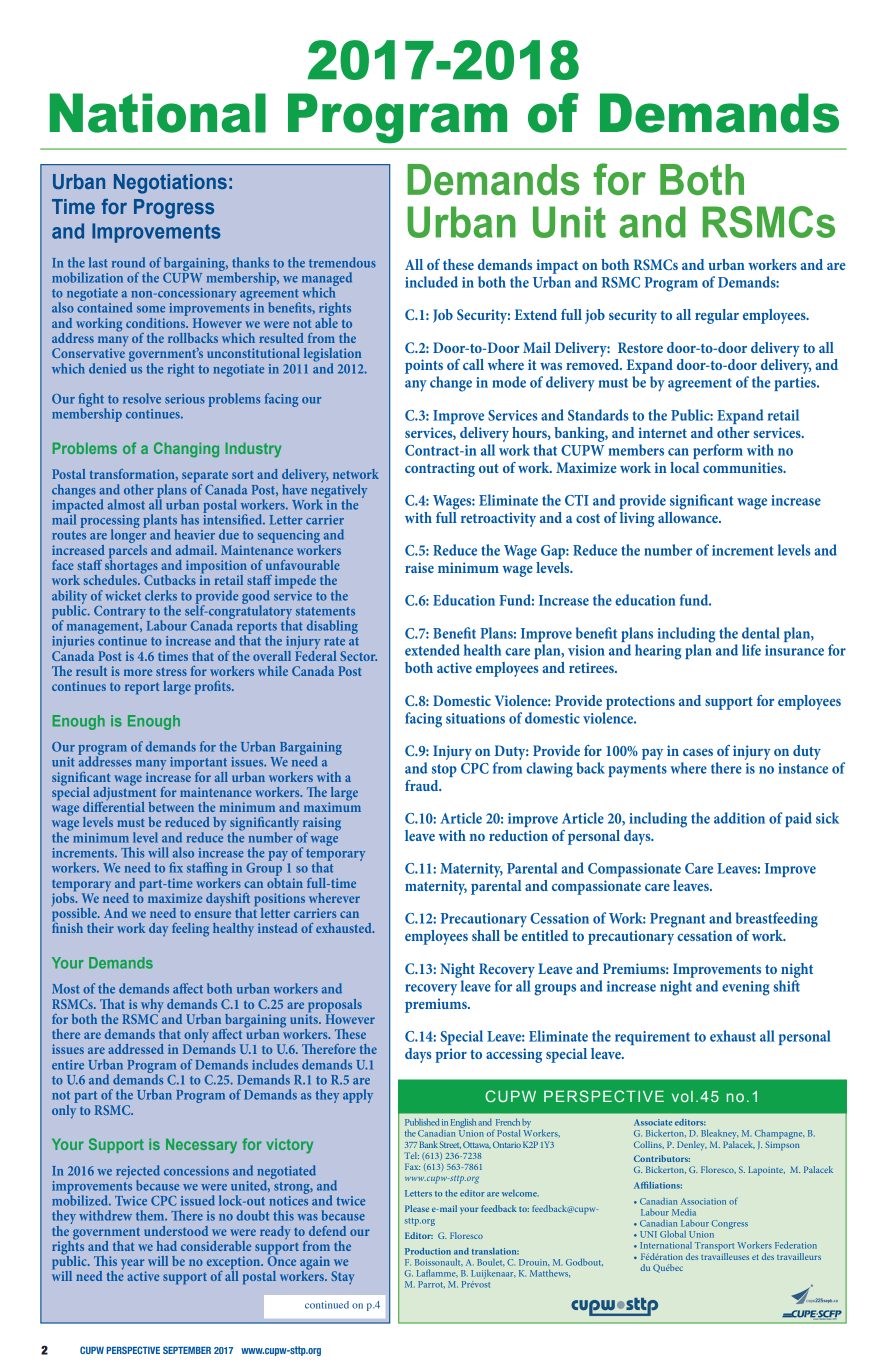  I want to click on perform, so click(718, 451).
